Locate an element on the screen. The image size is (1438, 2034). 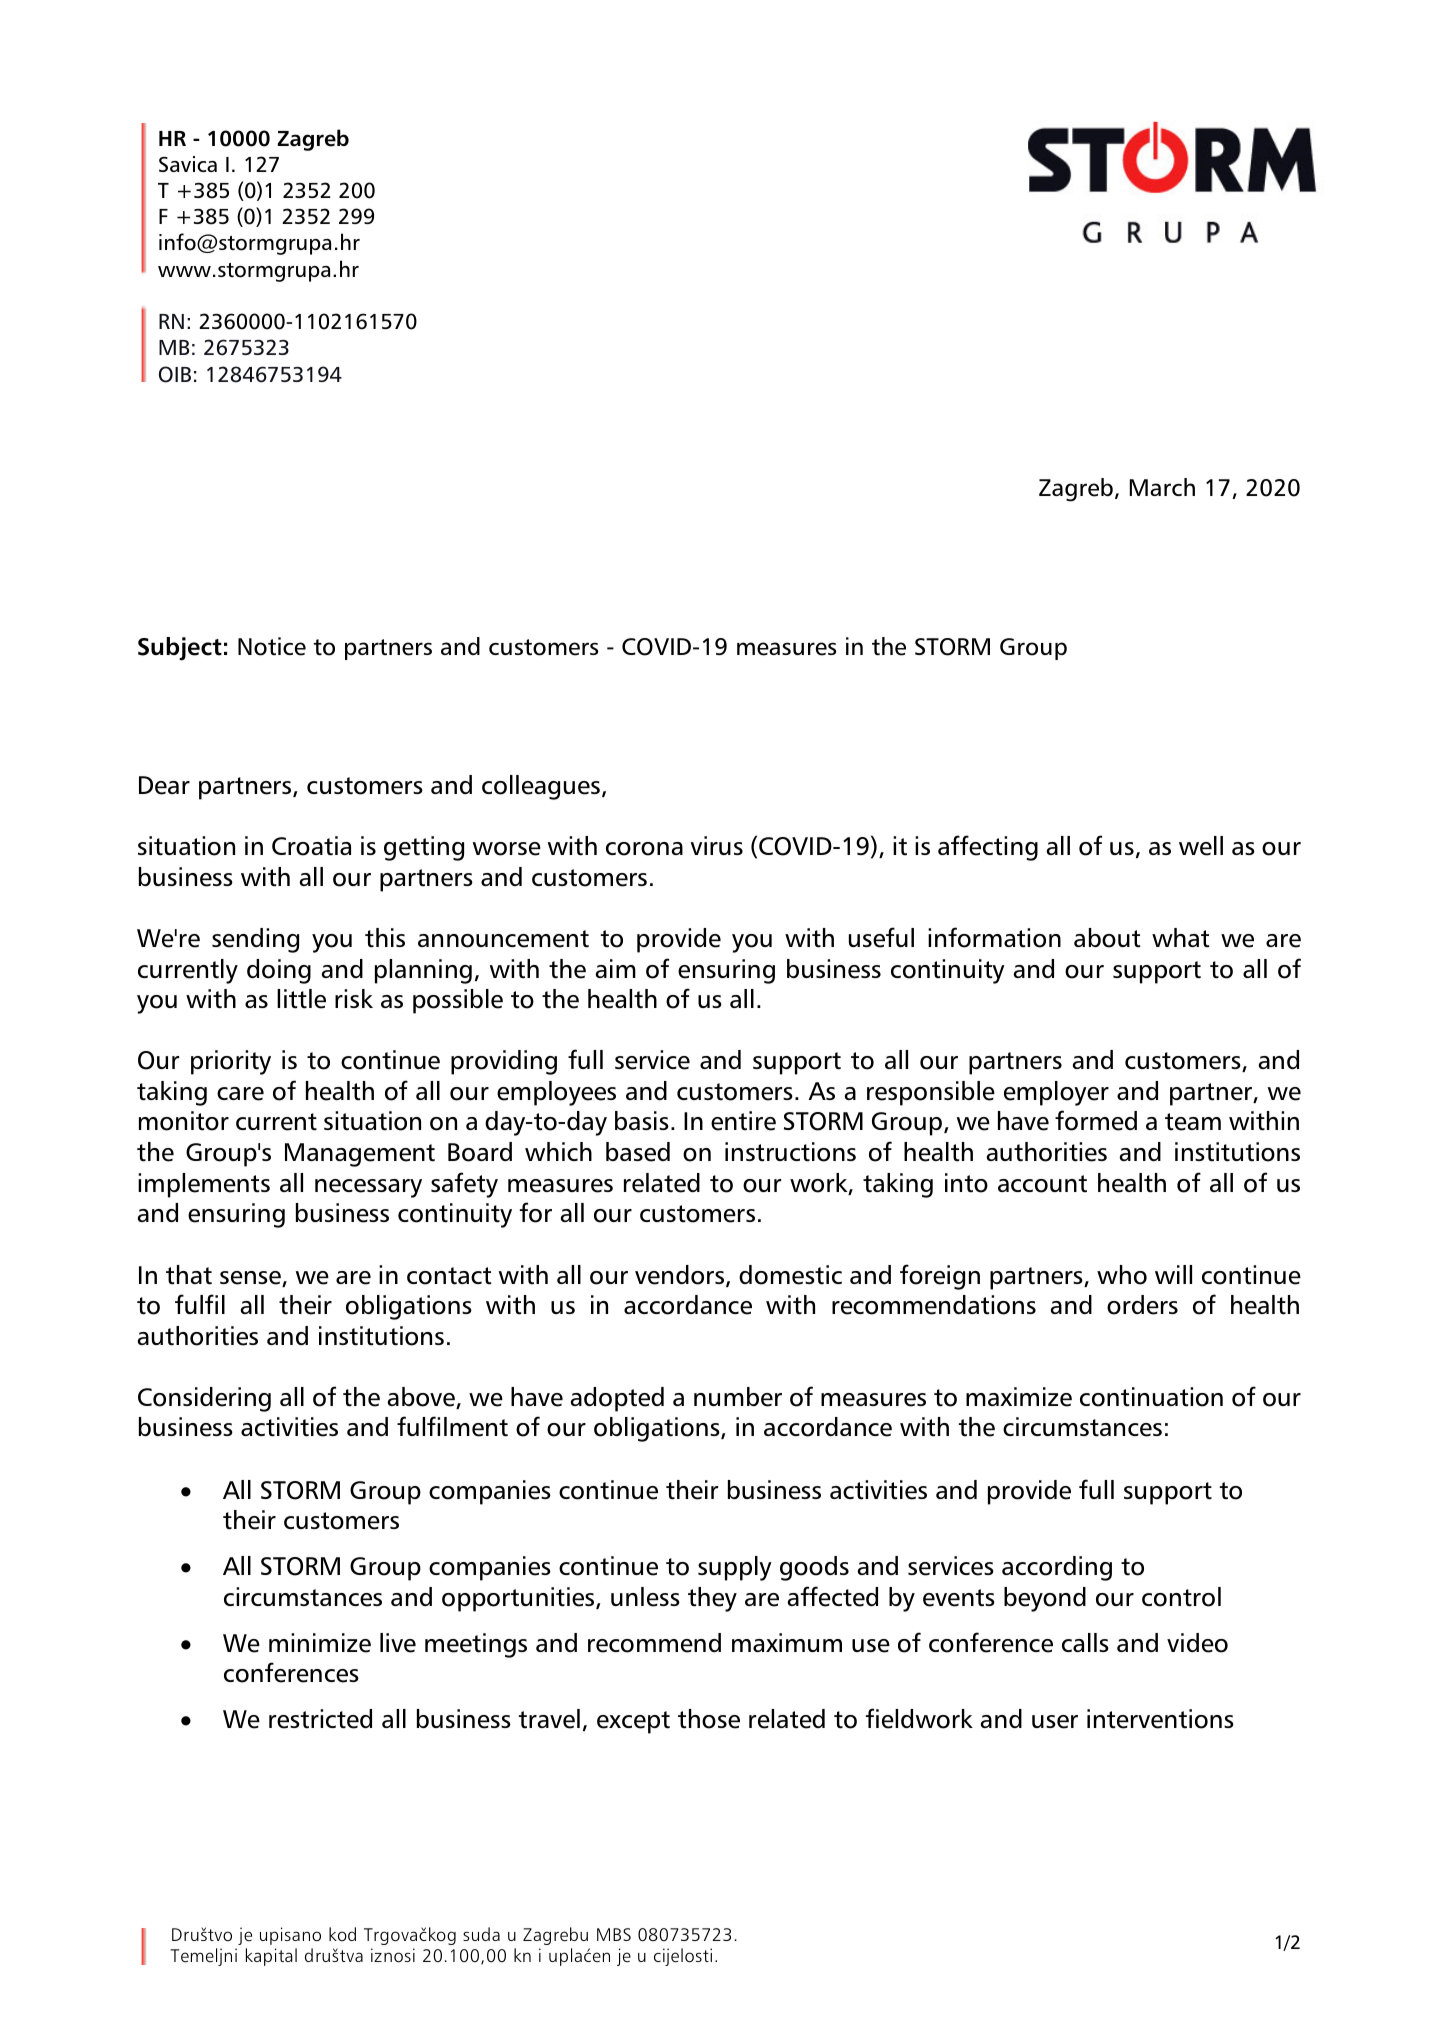
about is located at coordinates (1107, 938).
